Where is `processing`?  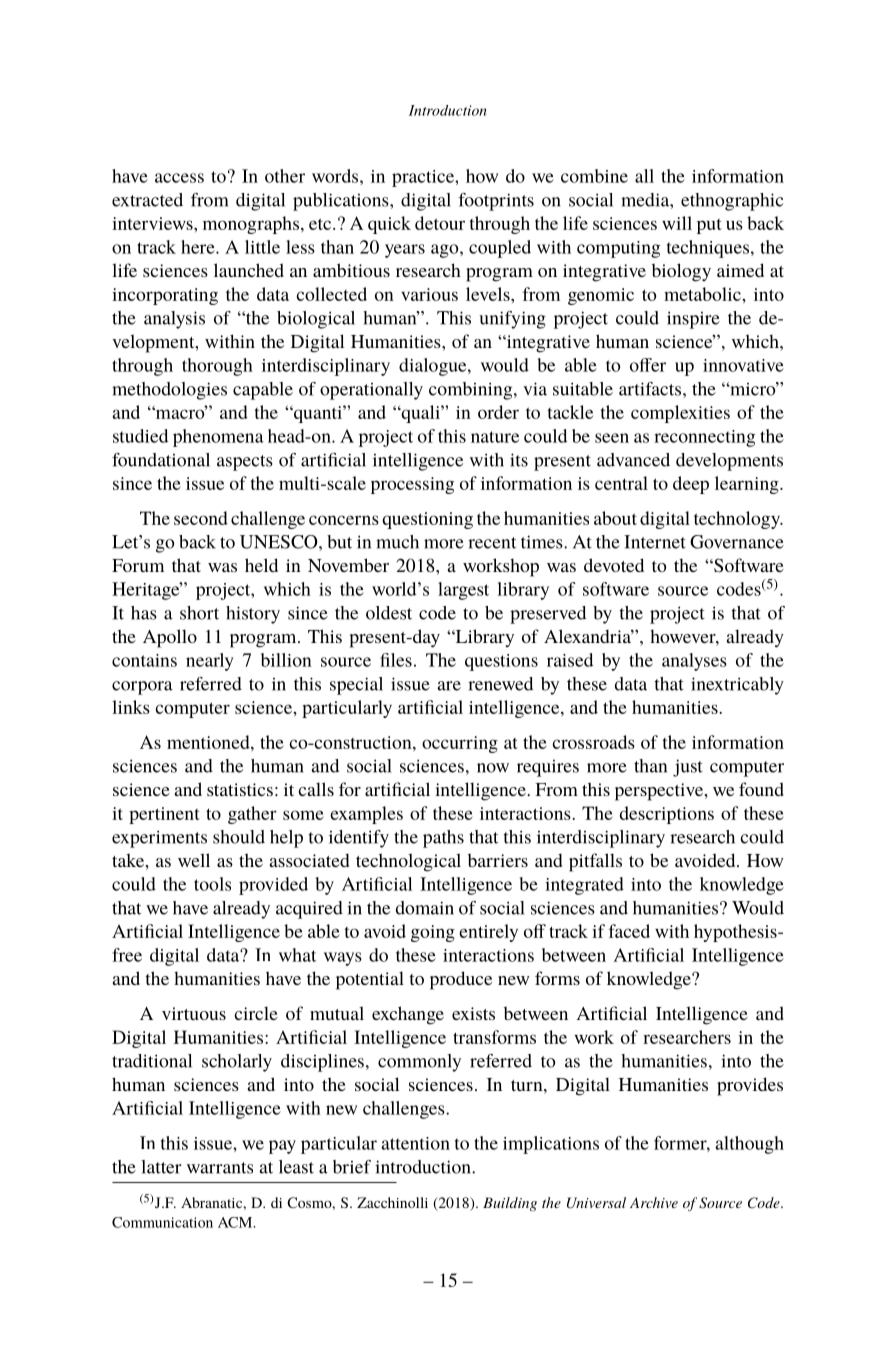 processing is located at coordinates (412, 485).
